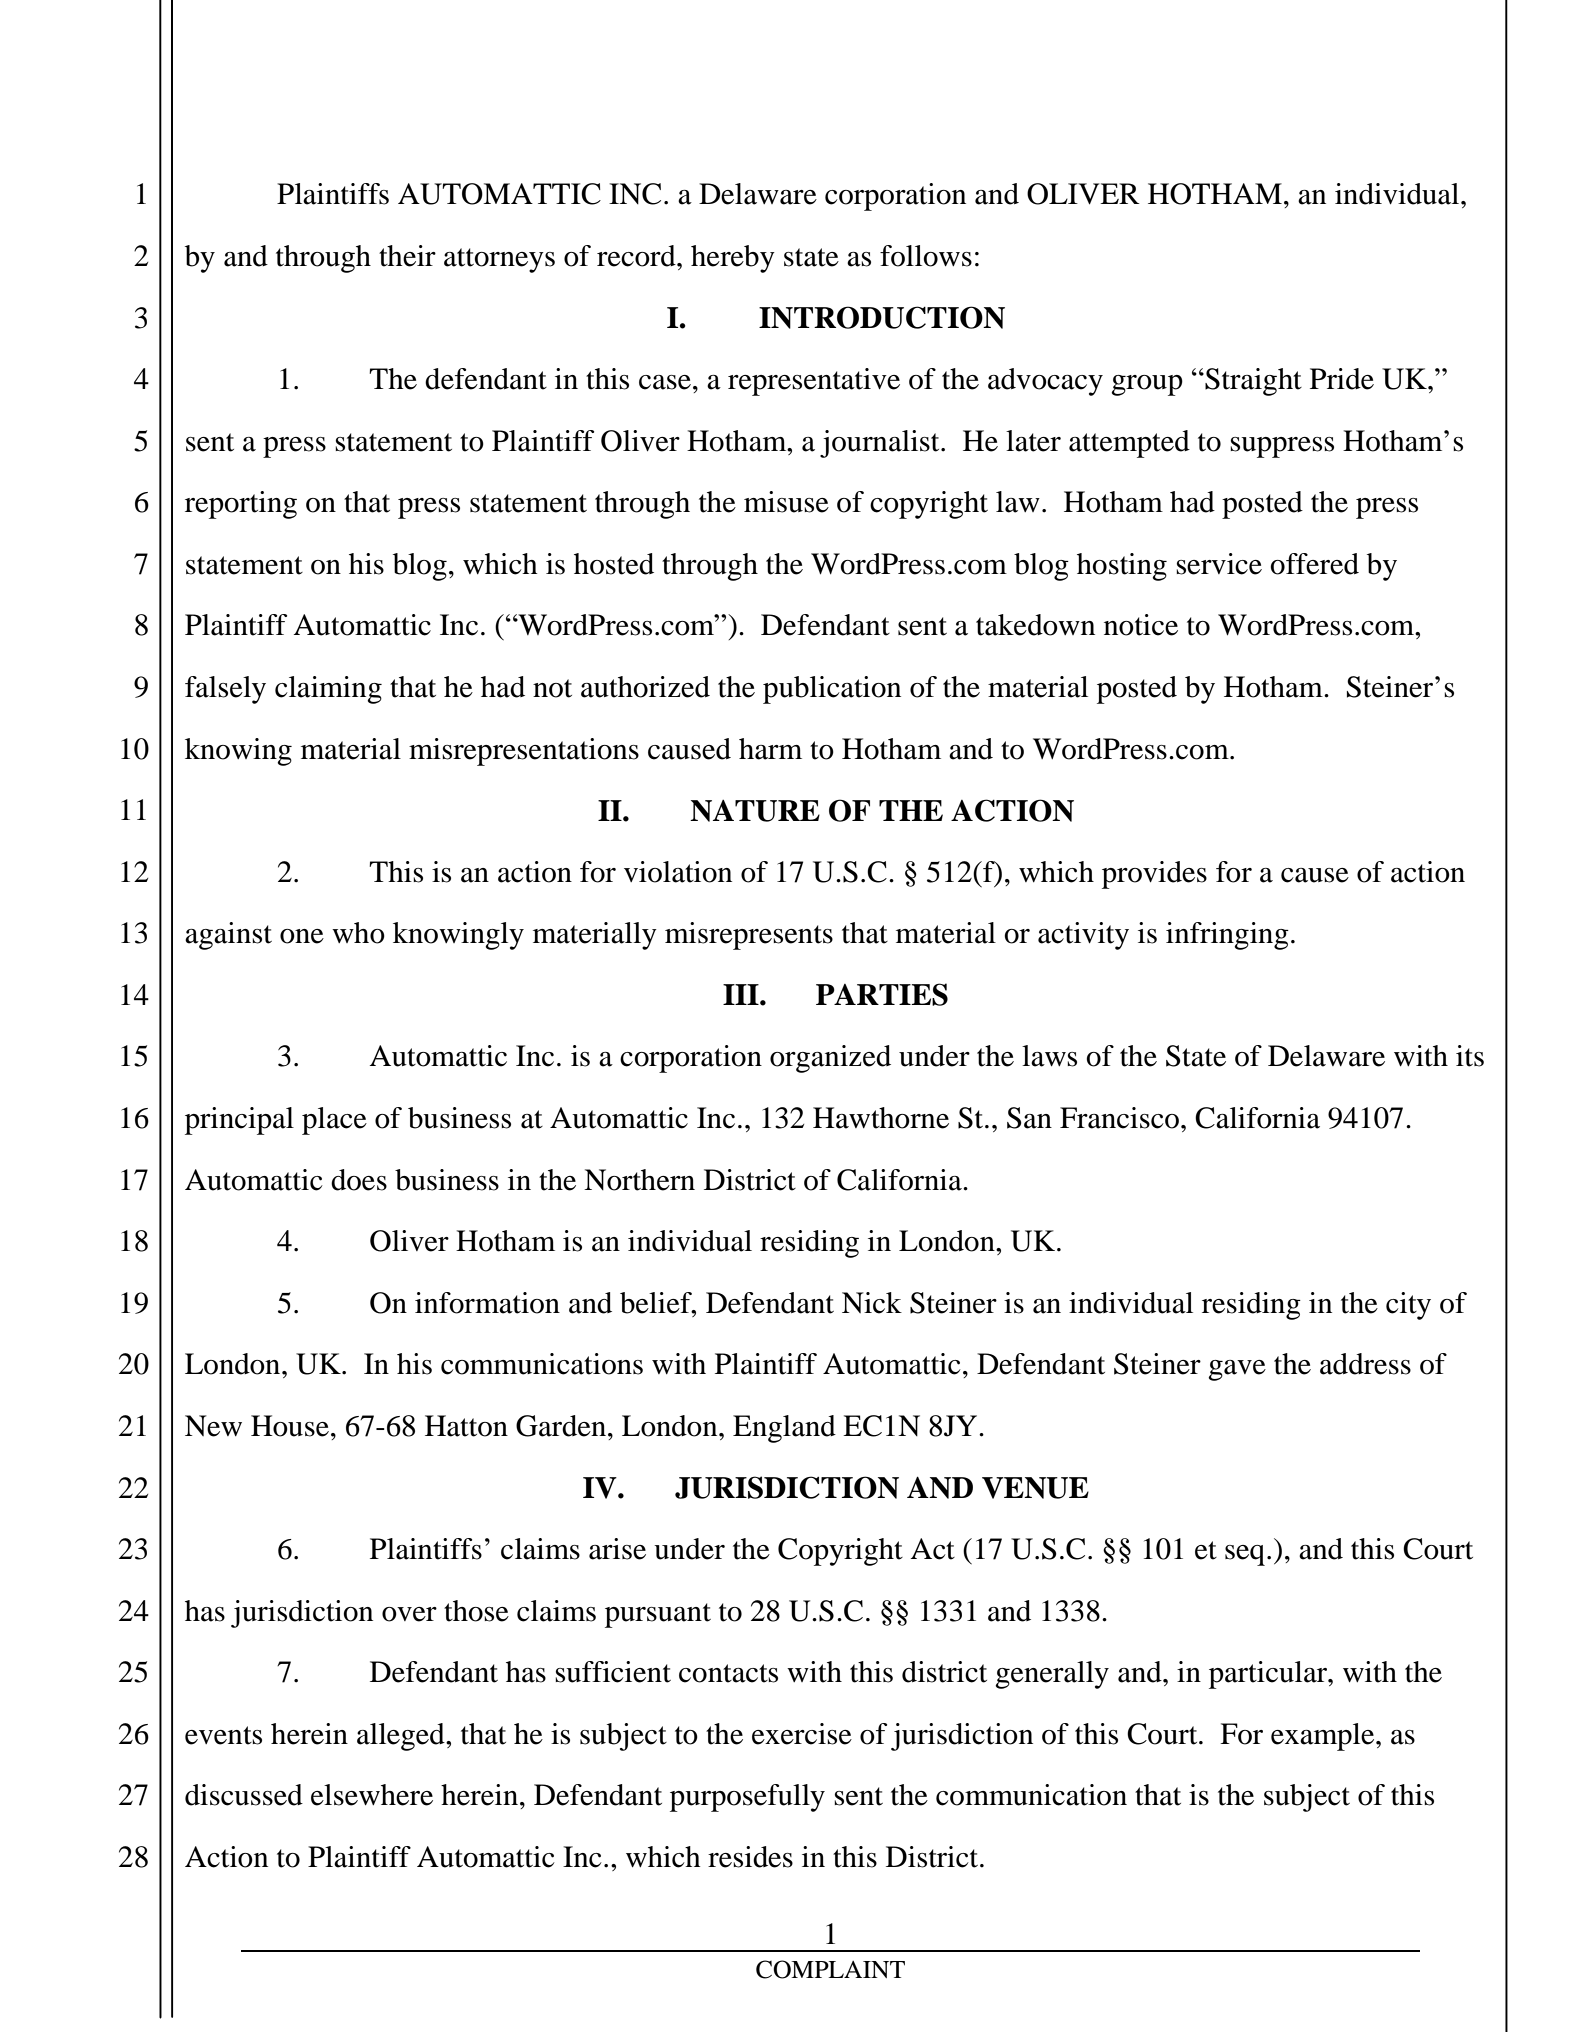 The image size is (1571, 2032). I want to click on infringing, so click(1227, 936).
